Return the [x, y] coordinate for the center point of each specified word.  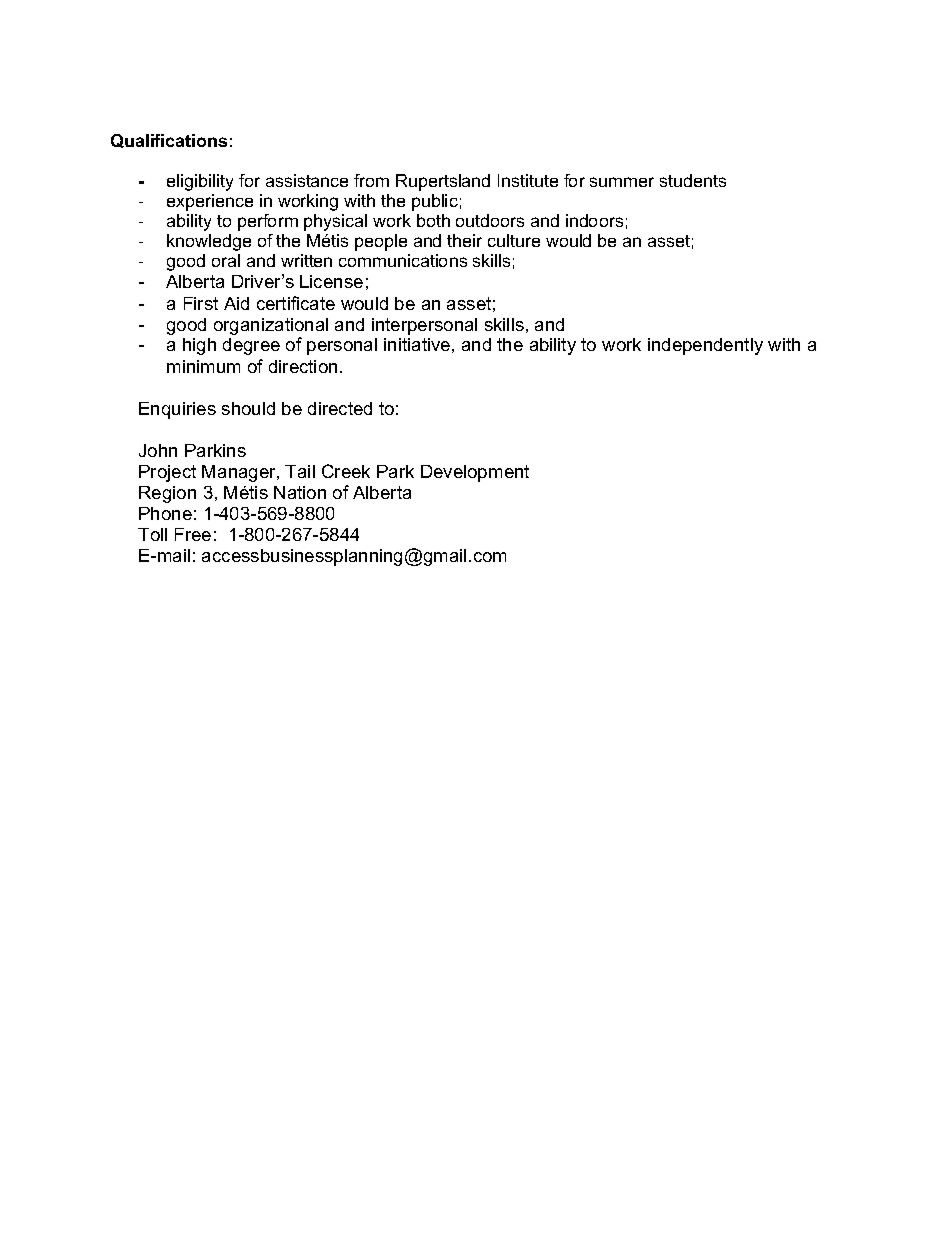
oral [226, 260]
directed [340, 408]
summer [622, 182]
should [248, 408]
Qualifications [169, 141]
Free [193, 534]
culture [514, 240]
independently [705, 346]
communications [403, 260]
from [371, 180]
